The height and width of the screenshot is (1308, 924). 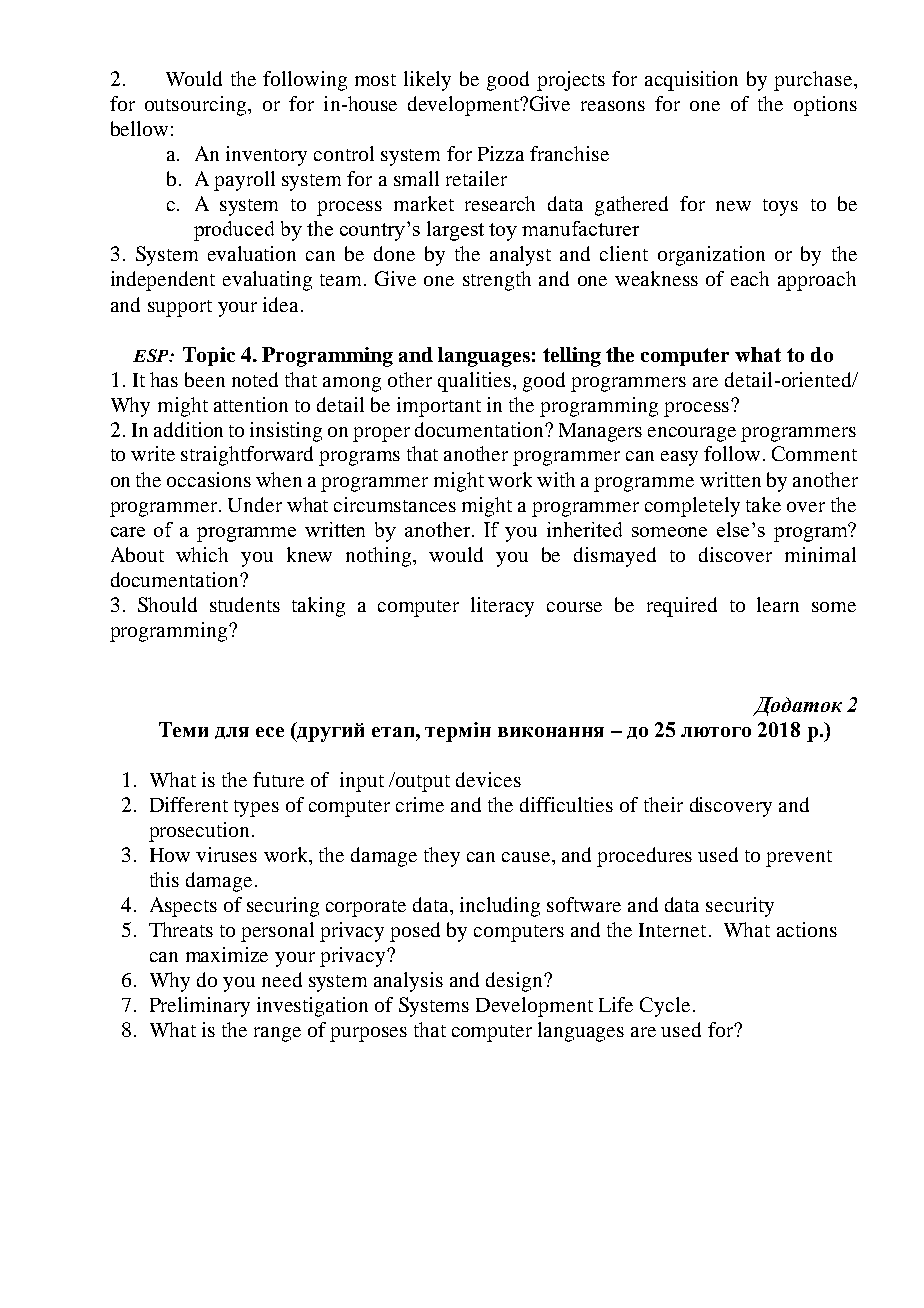 I want to click on learn, so click(x=778, y=604).
